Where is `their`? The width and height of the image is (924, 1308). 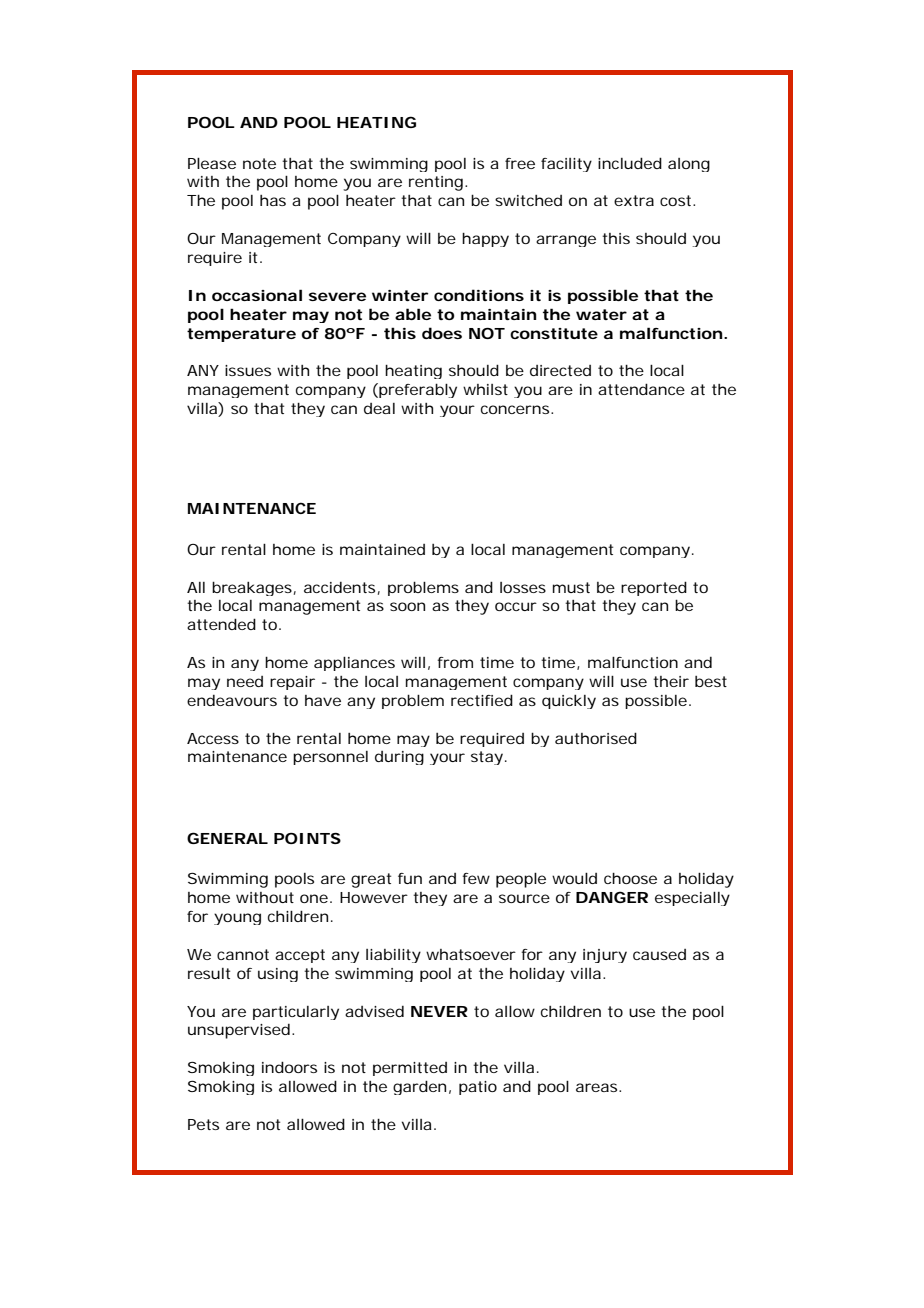 their is located at coordinates (671, 681).
